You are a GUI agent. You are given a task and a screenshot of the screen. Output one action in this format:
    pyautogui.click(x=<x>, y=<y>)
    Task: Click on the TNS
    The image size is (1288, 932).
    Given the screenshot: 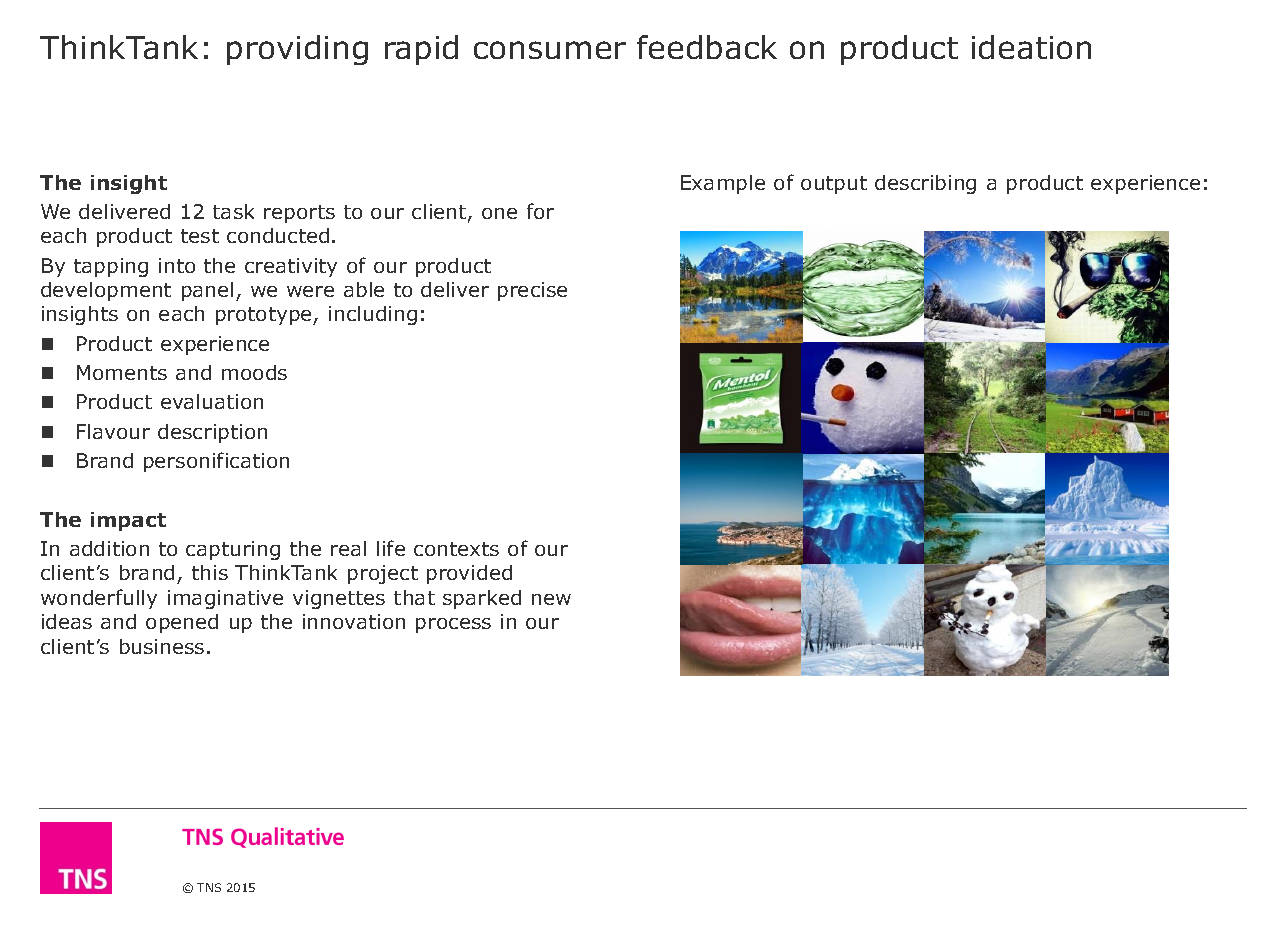 What is the action you would take?
    pyautogui.click(x=209, y=887)
